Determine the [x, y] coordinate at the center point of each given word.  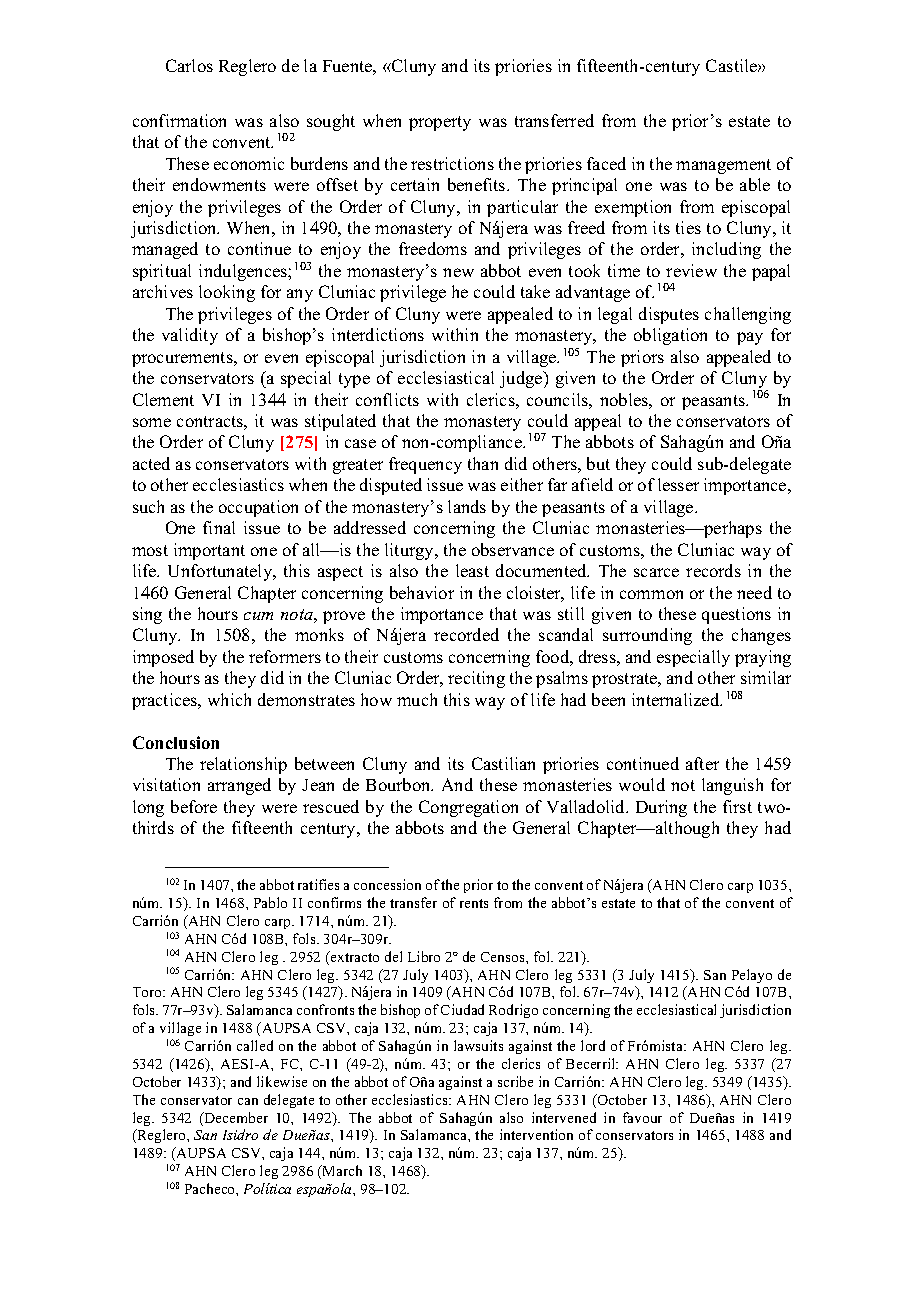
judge [522, 379]
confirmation [179, 120]
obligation [670, 336]
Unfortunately [221, 572]
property [440, 123]
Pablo [270, 902]
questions [736, 615]
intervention [536, 1134]
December [235, 1119]
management [723, 166]
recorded [466, 634]
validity [190, 336]
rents [474, 903]
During [661, 808]
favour [642, 1117]
